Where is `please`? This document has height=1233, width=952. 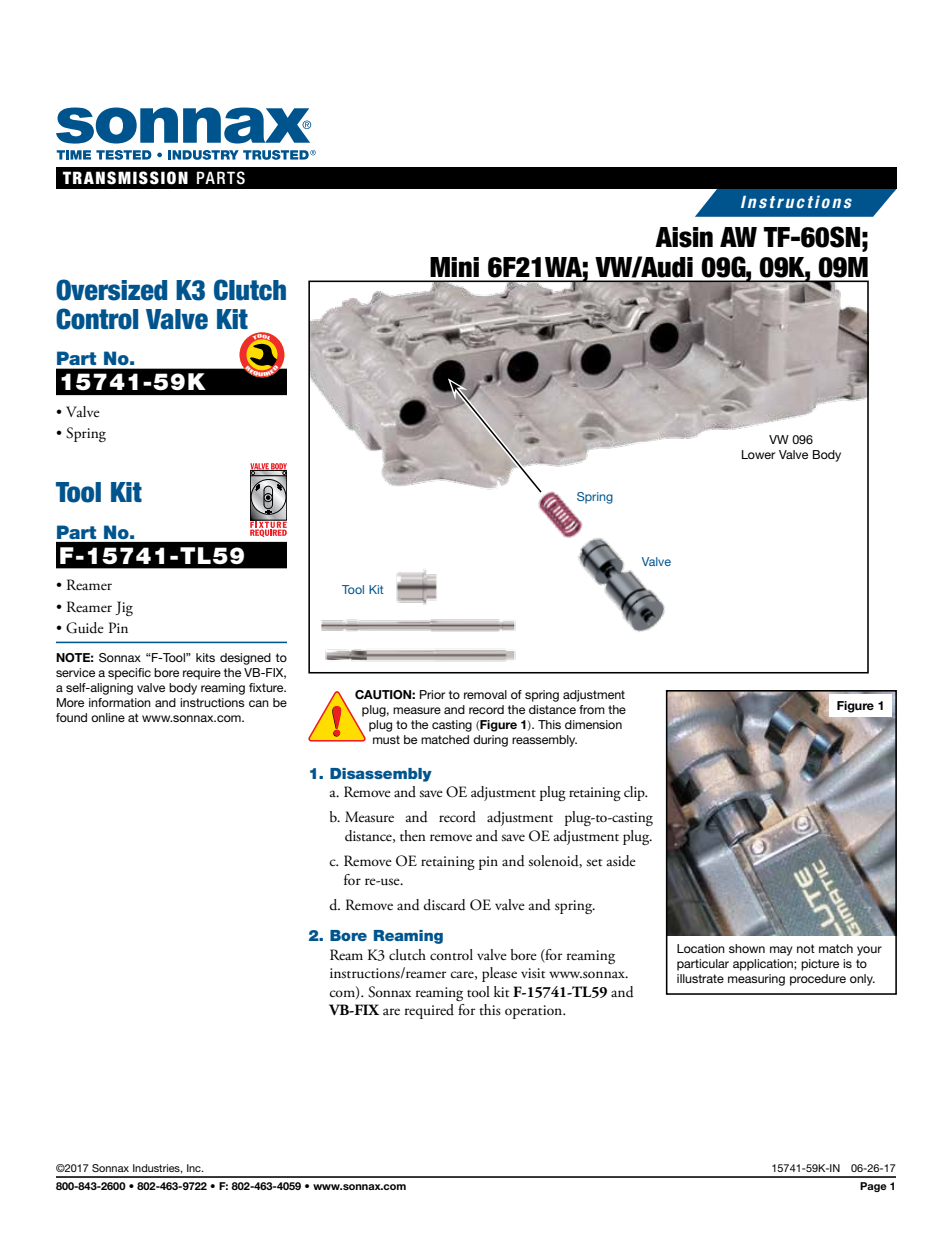 please is located at coordinates (499, 974).
